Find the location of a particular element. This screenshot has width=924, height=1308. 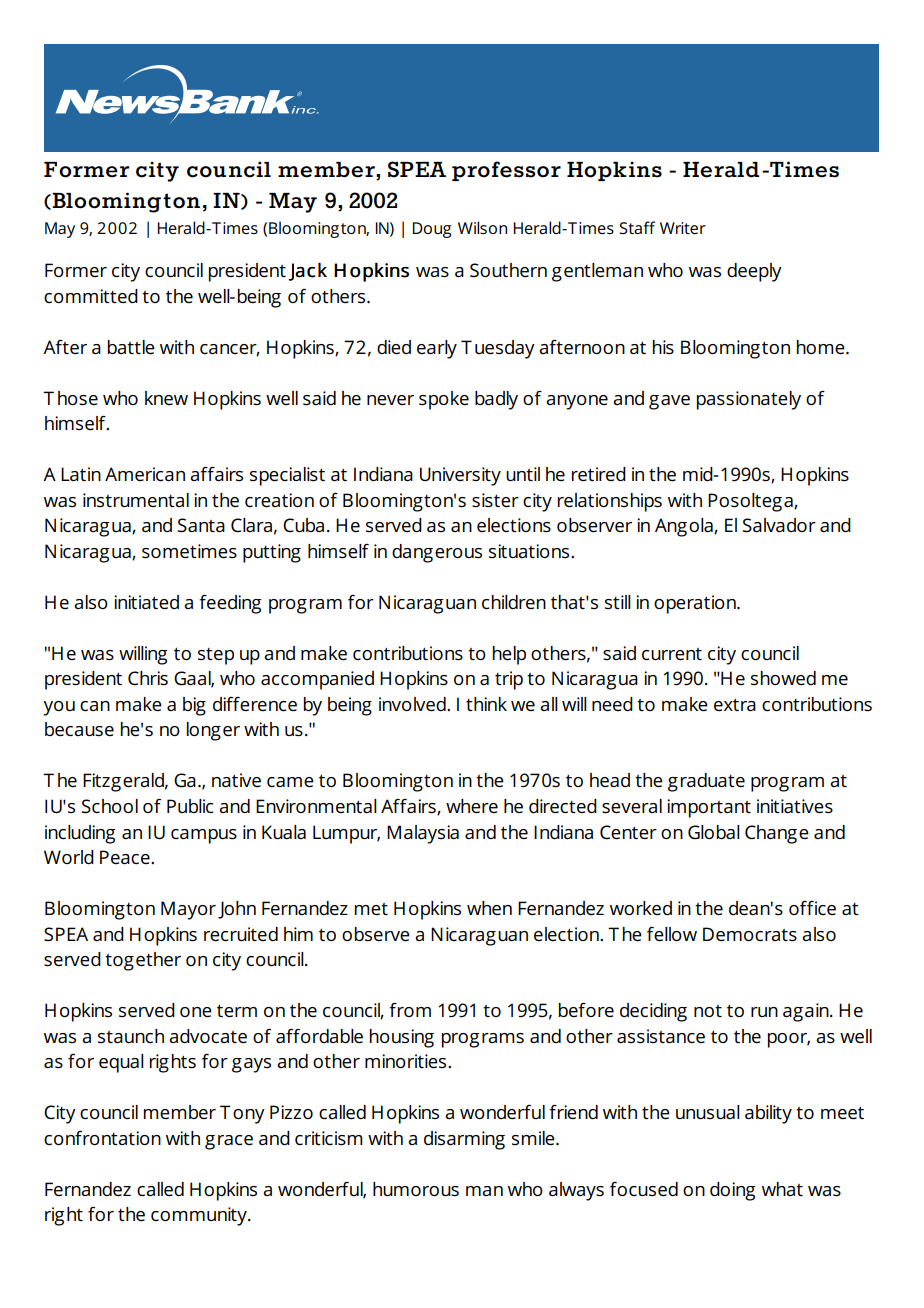

humorous is located at coordinates (416, 1189).
